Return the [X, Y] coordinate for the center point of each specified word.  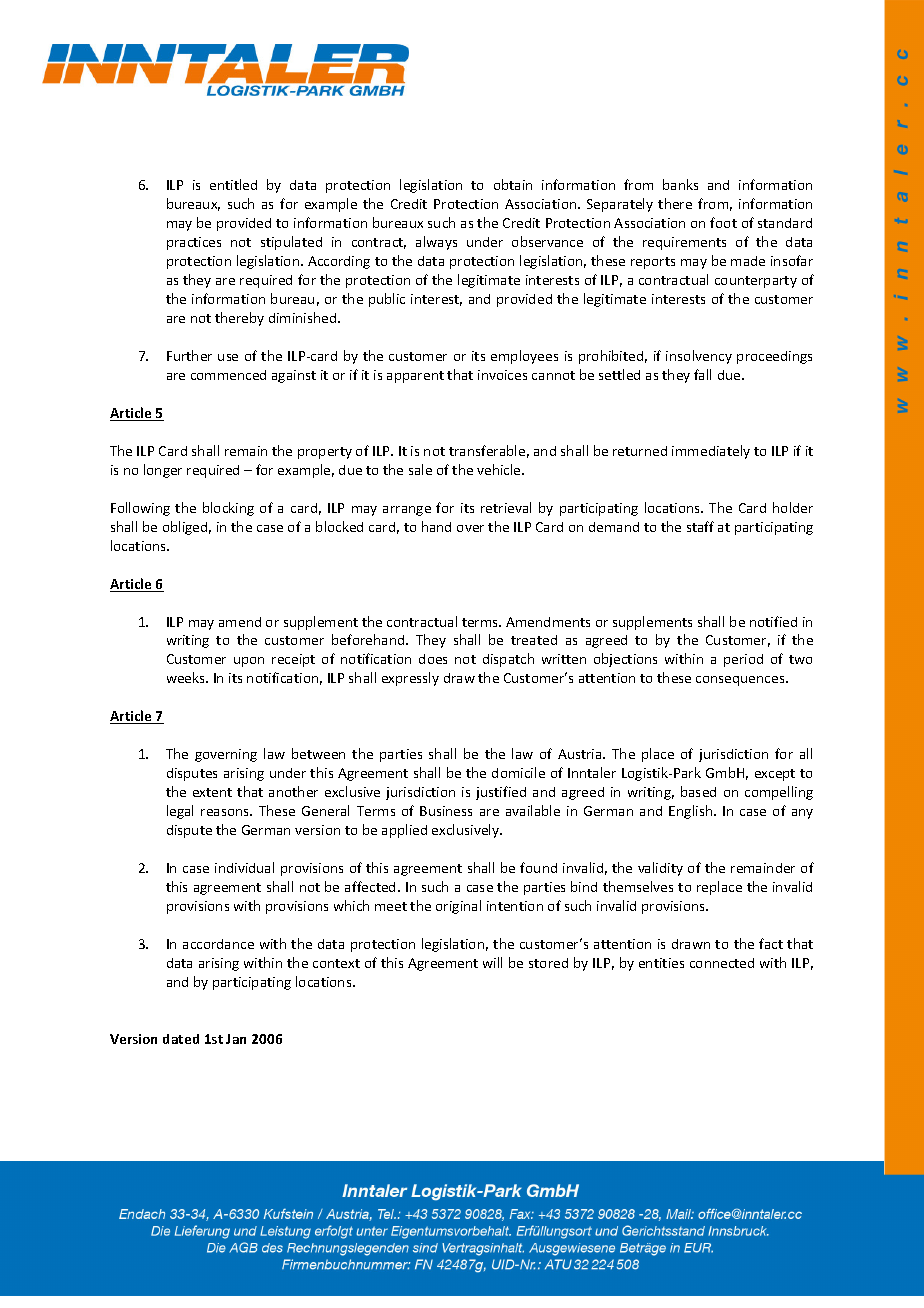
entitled [233, 184]
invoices [502, 375]
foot [723, 222]
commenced [228, 375]
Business [446, 811]
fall [702, 374]
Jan [236, 1039]
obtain [513, 184]
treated [534, 640]
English [692, 812]
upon [249, 662]
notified [773, 621]
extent [212, 792]
